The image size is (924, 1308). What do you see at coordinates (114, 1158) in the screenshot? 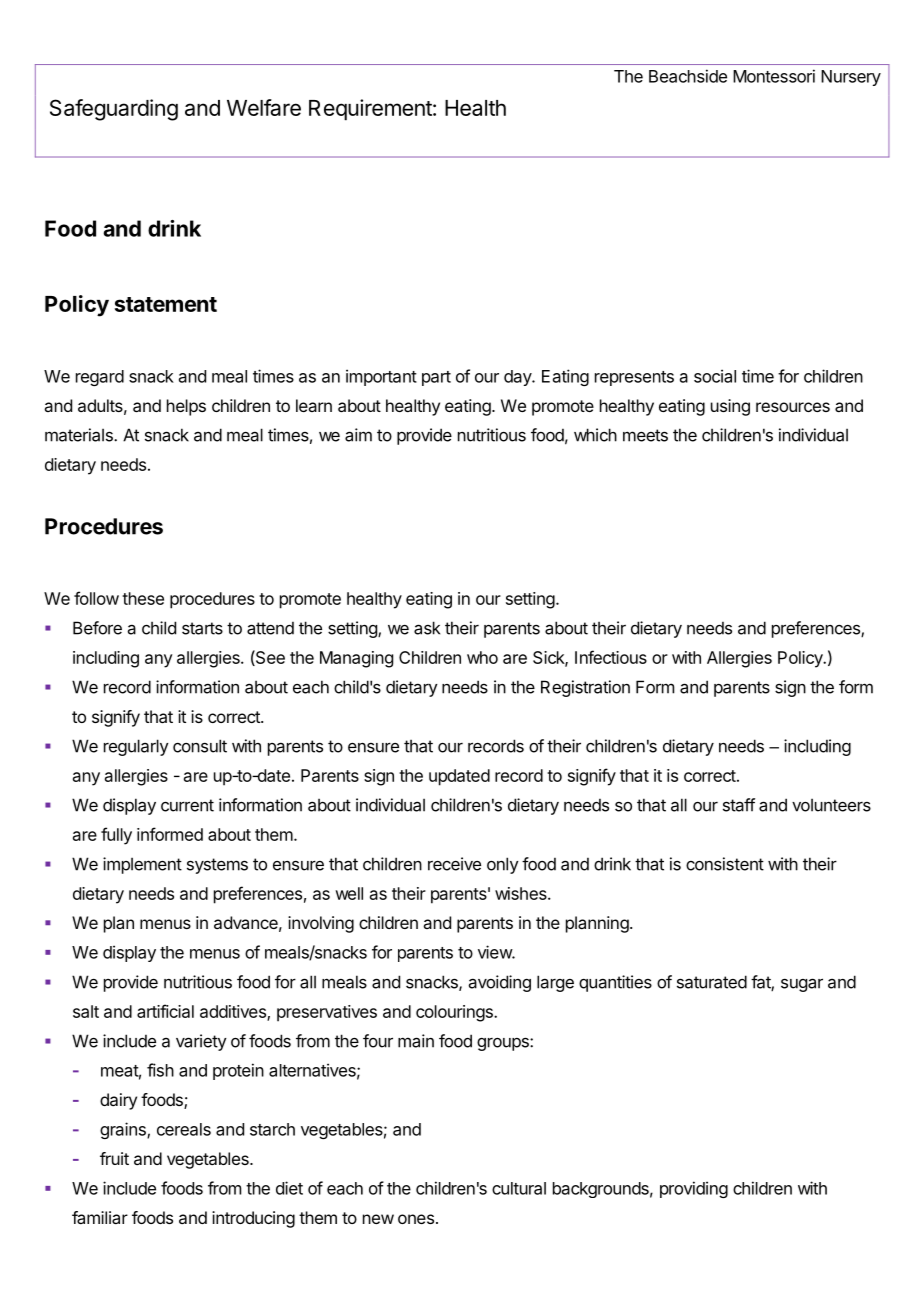
I see `fruit` at bounding box center [114, 1158].
